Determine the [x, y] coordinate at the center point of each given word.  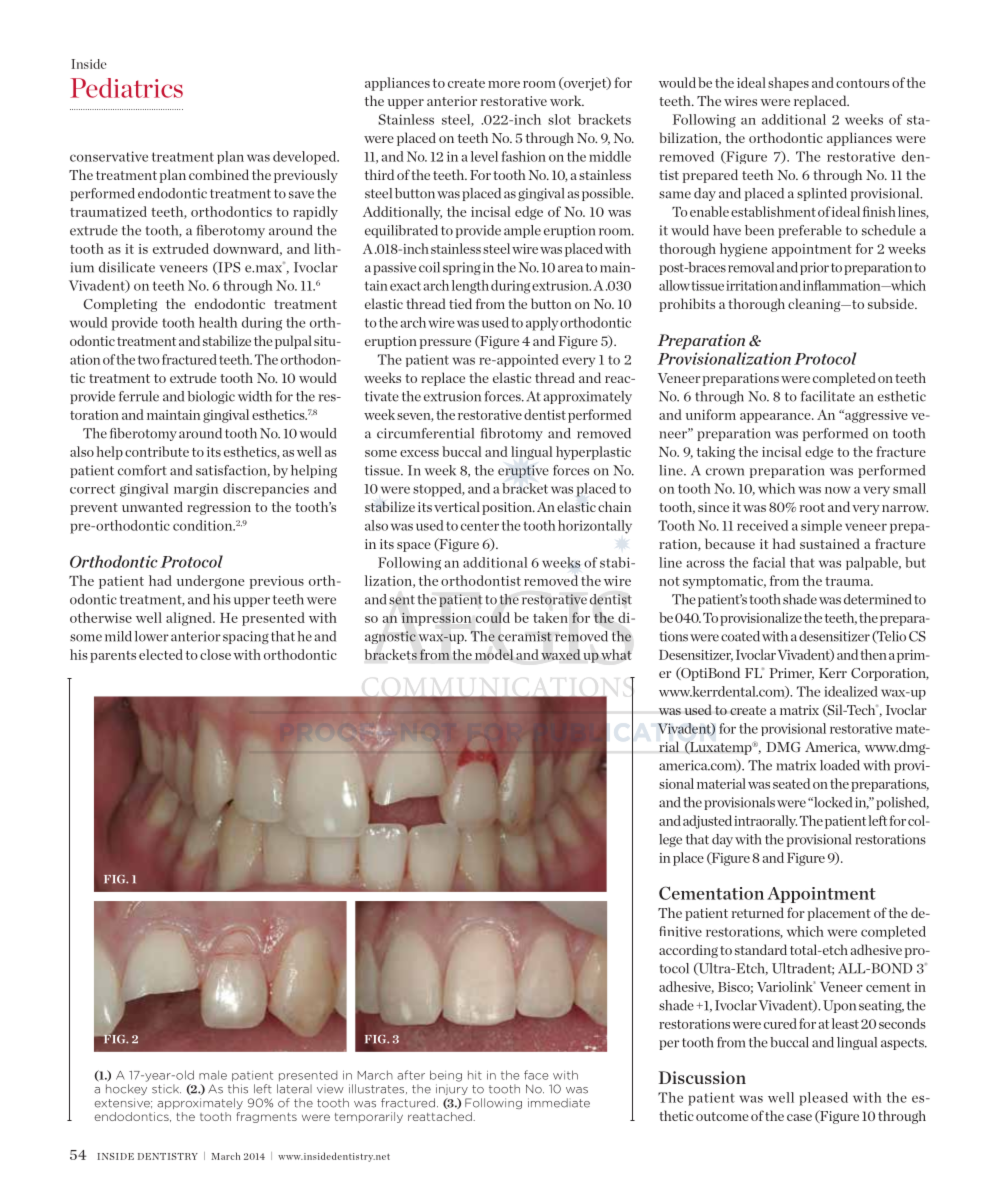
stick [166, 1089]
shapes [788, 84]
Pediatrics [126, 88]
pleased [823, 1099]
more [504, 84]
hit [475, 1075]
